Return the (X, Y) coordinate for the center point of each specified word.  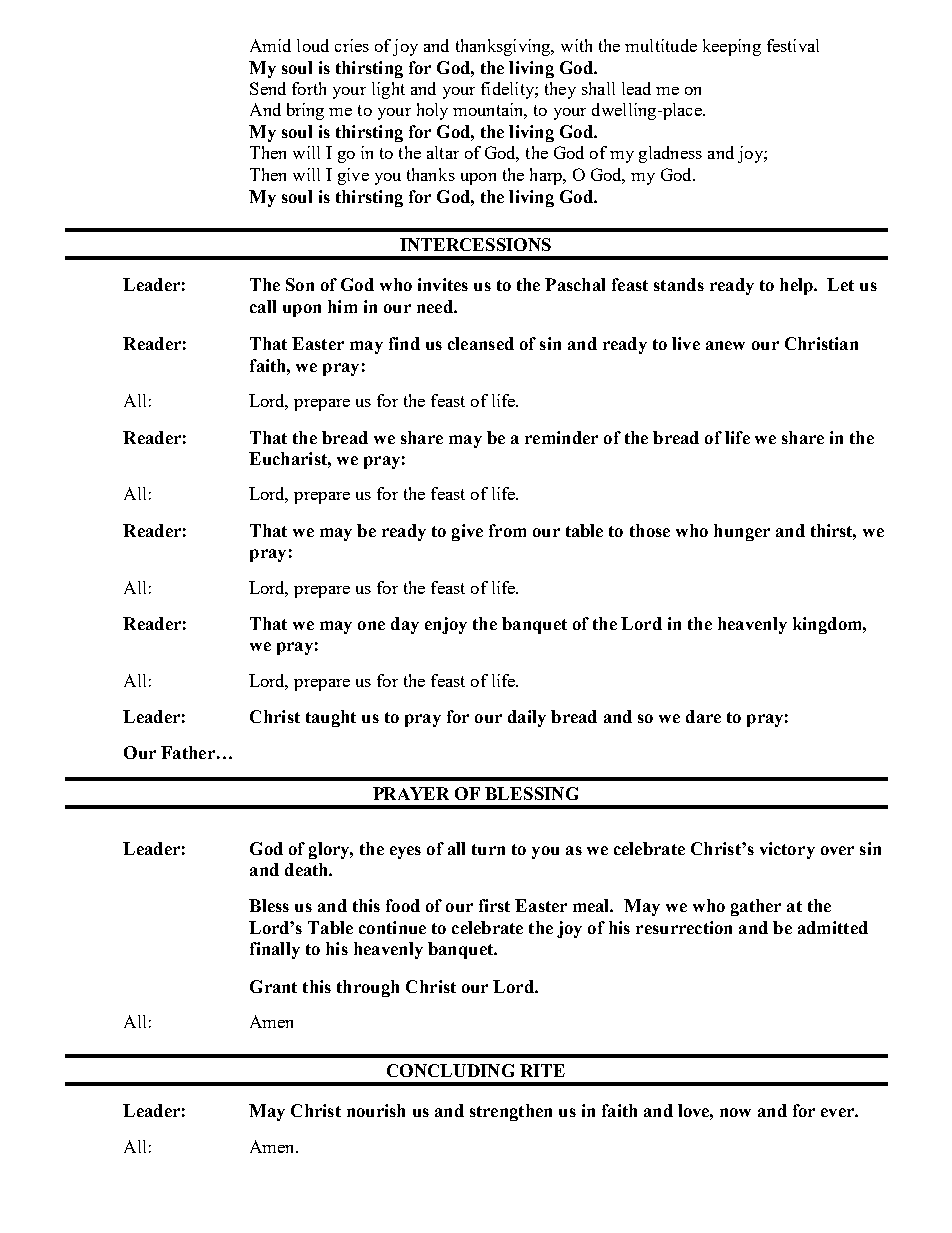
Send (268, 88)
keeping (732, 47)
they (560, 90)
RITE (542, 1070)
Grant (273, 986)
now (735, 1112)
